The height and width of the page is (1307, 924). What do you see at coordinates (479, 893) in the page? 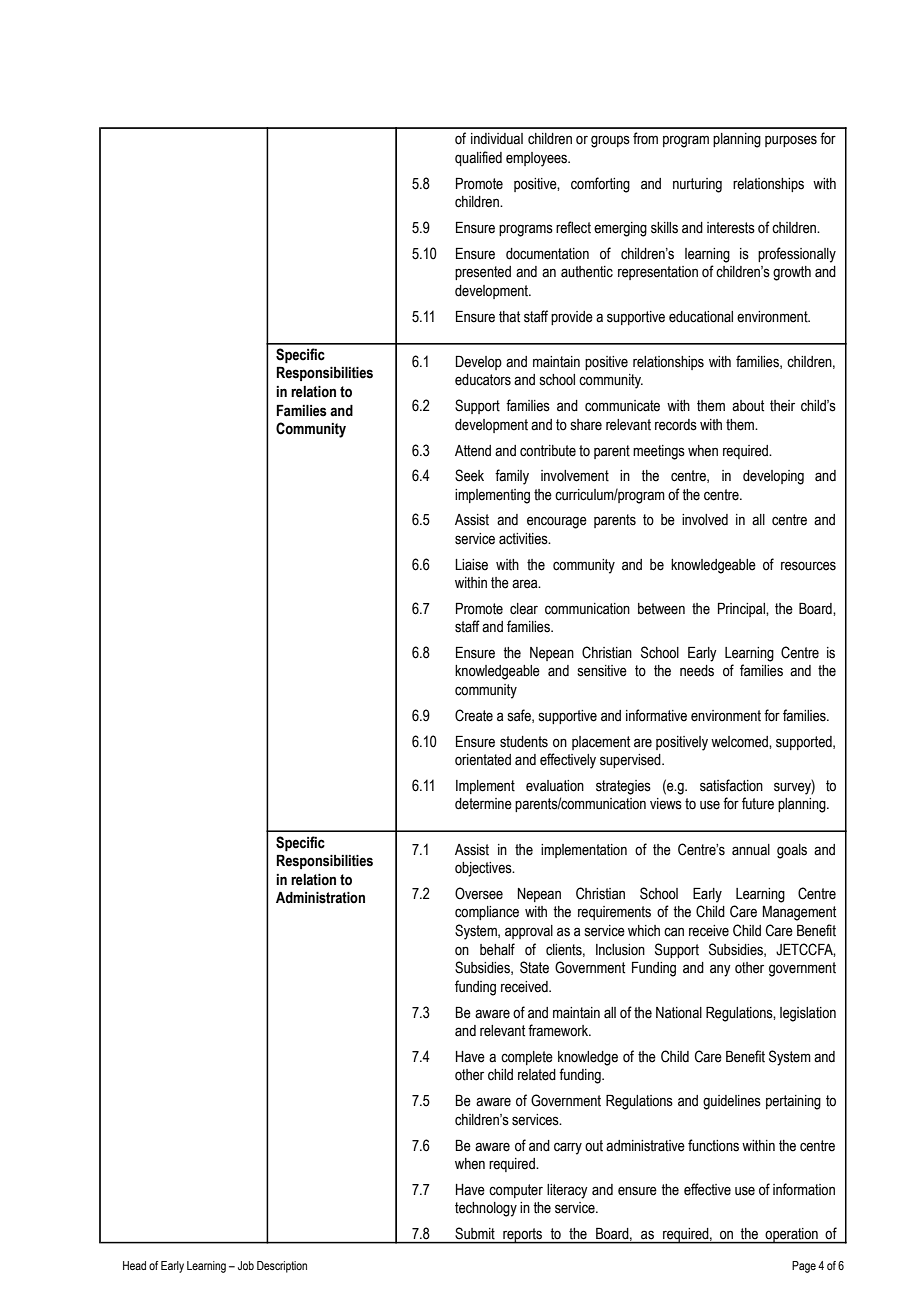
I see `Oversee` at bounding box center [479, 893].
